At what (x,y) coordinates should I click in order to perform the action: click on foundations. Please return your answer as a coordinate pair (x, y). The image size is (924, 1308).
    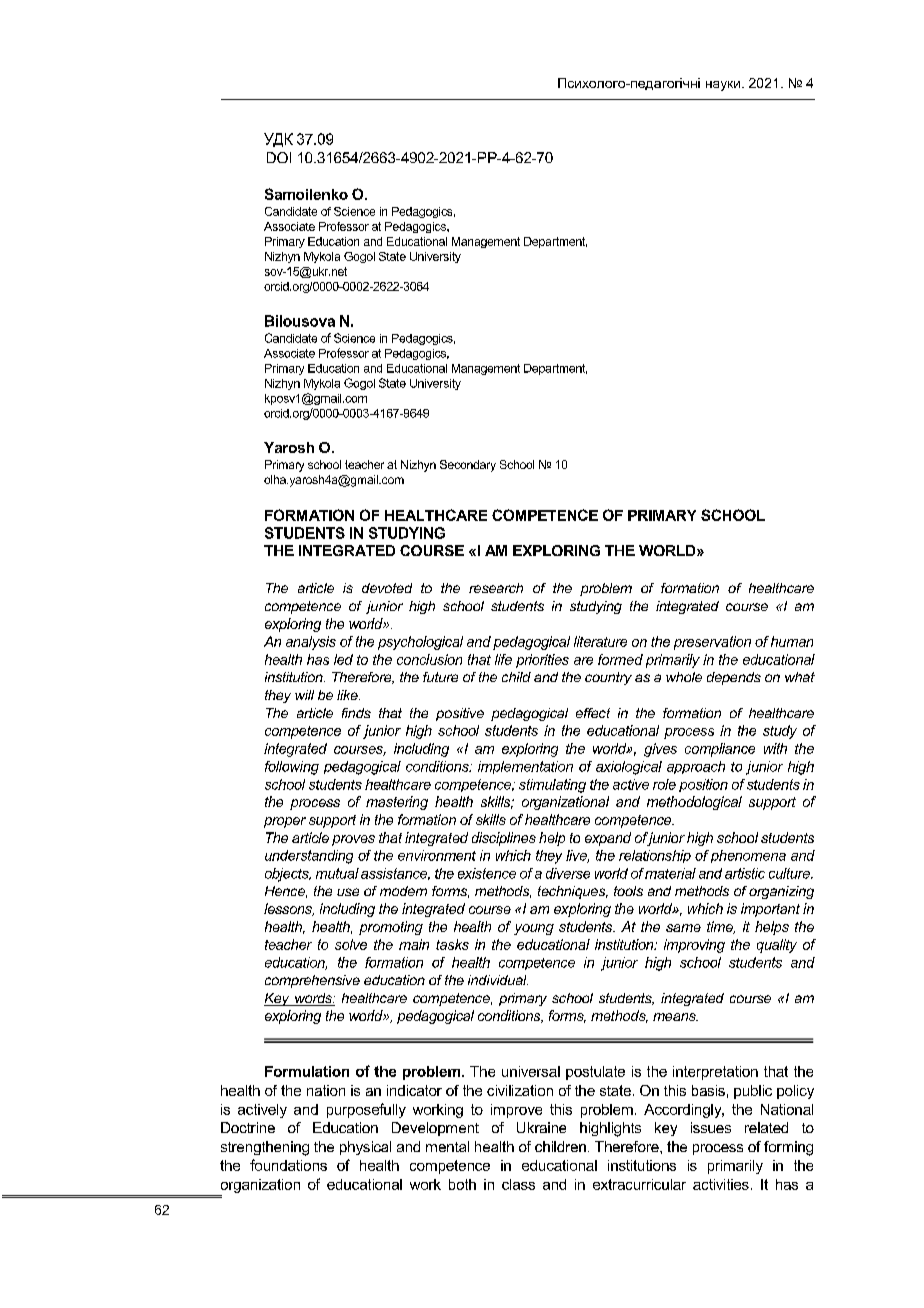
    Looking at the image, I should click on (288, 1165).
